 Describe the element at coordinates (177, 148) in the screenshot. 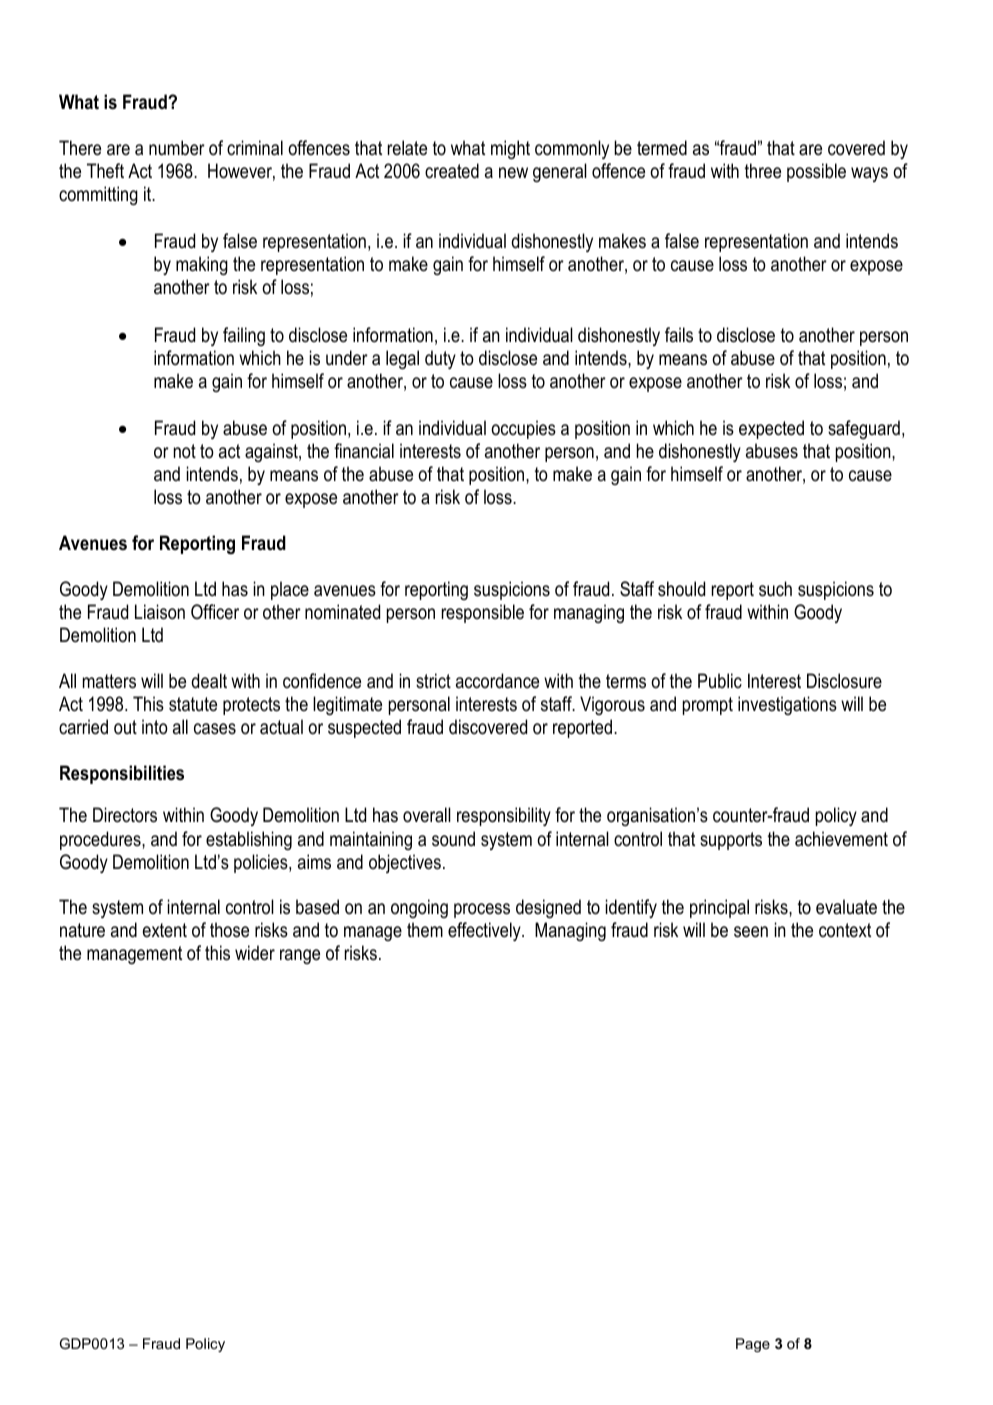

I see `number` at that location.
